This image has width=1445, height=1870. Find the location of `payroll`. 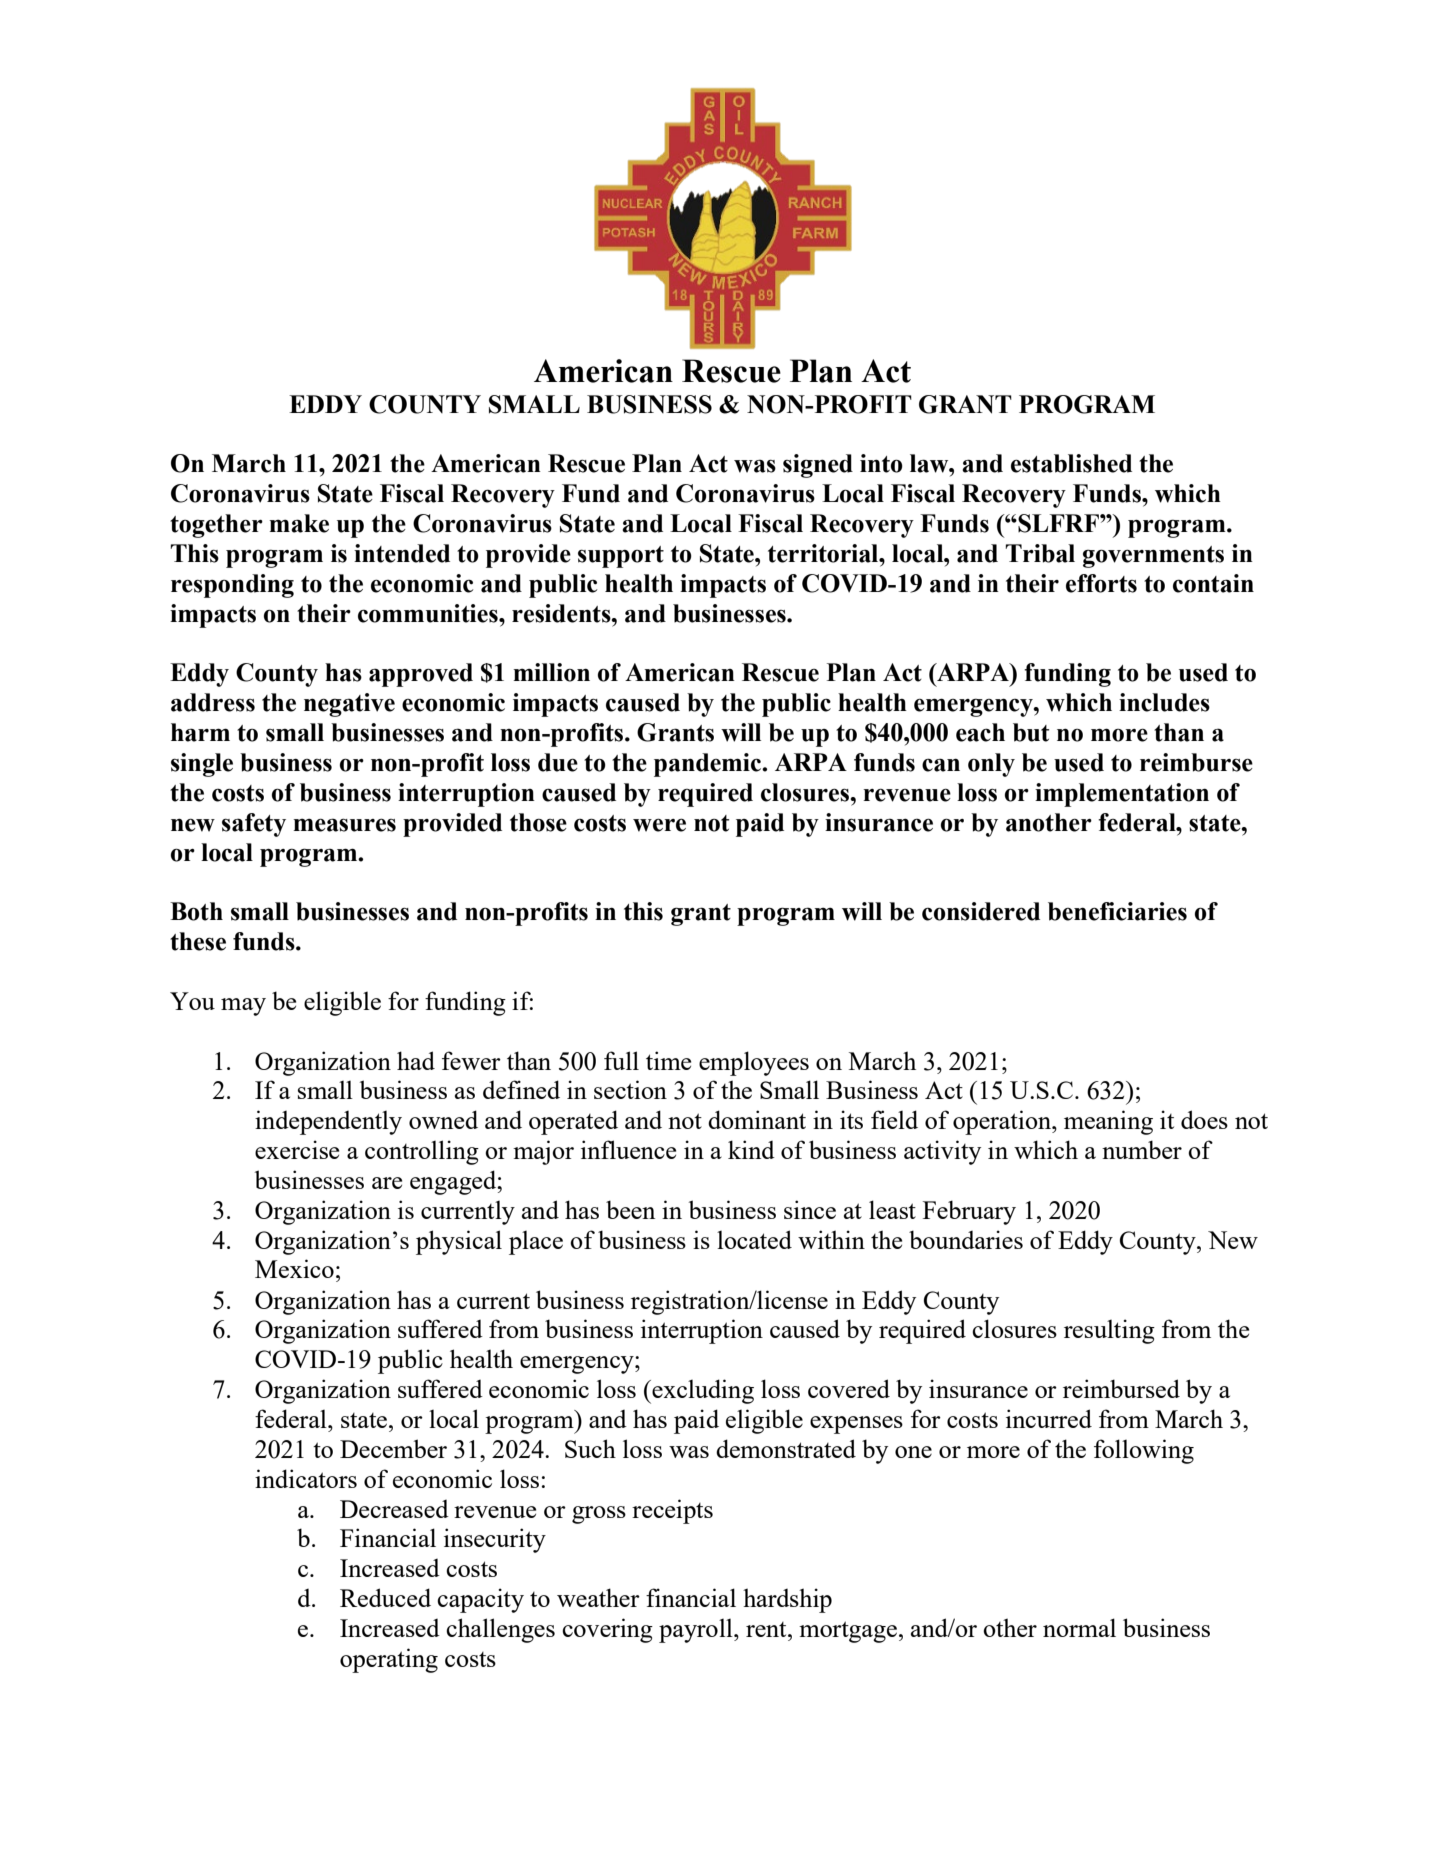

payroll is located at coordinates (697, 1631).
